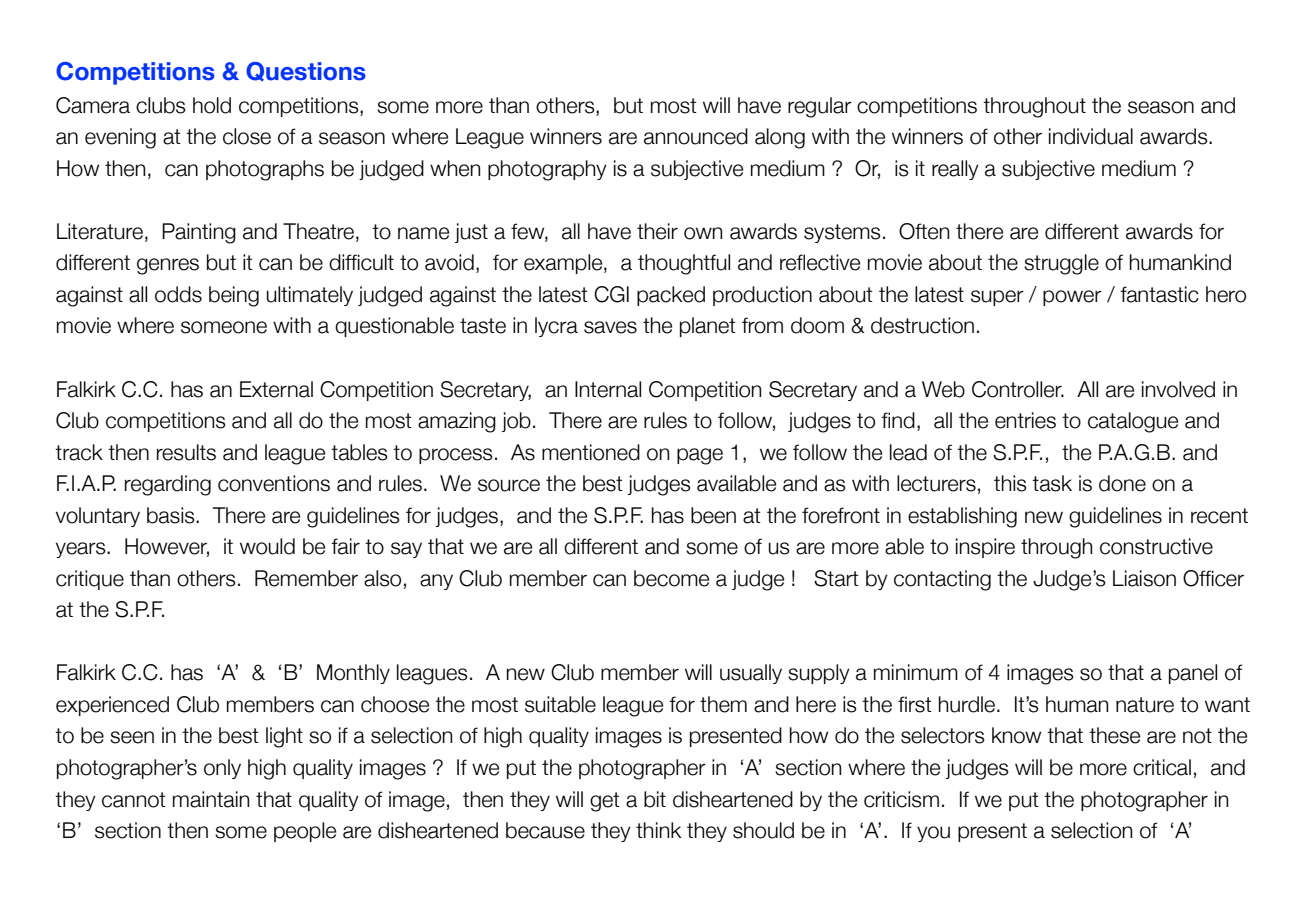  What do you see at coordinates (696, 136) in the document?
I see `announced` at bounding box center [696, 136].
